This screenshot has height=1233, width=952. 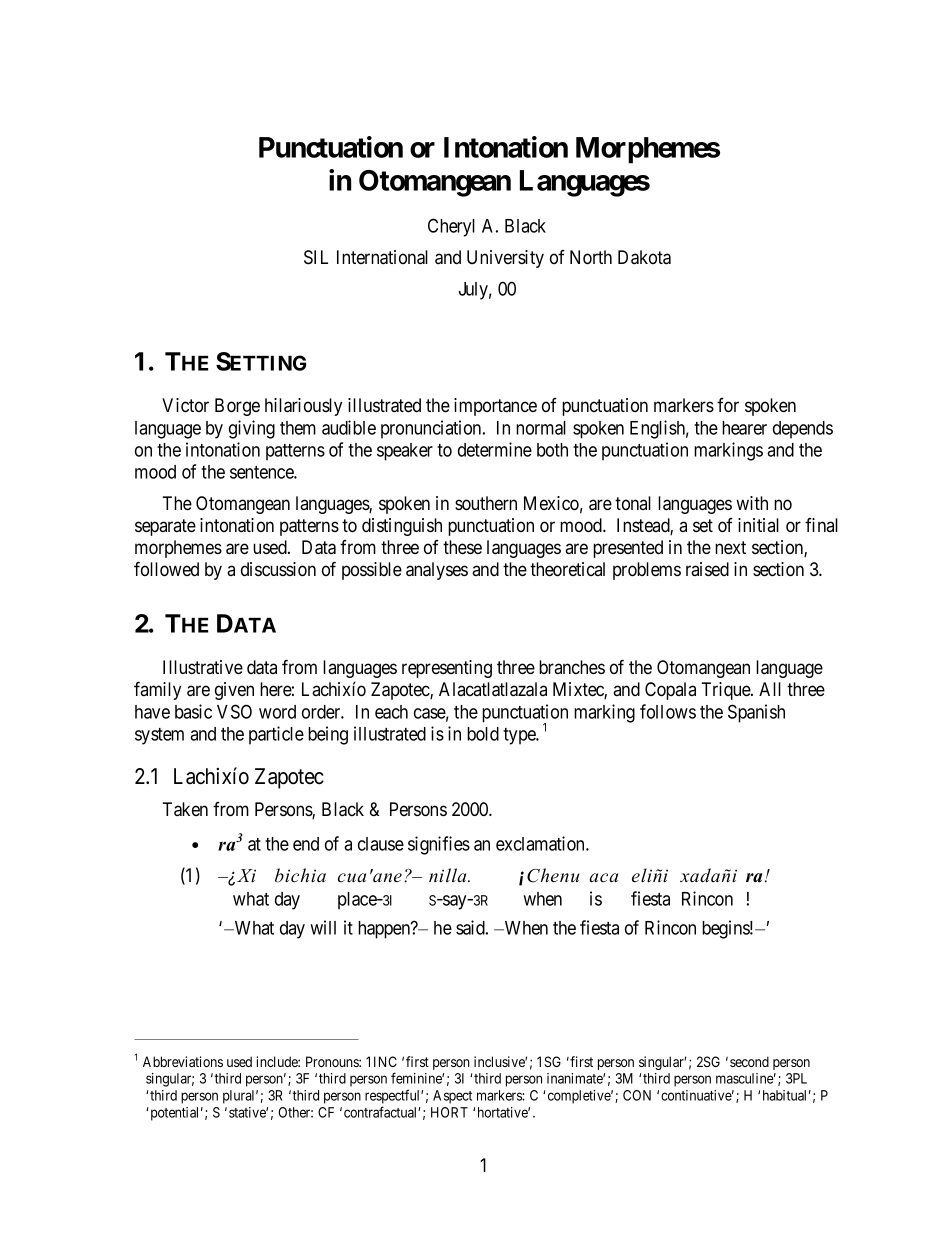 I want to click on second, so click(x=749, y=1061).
